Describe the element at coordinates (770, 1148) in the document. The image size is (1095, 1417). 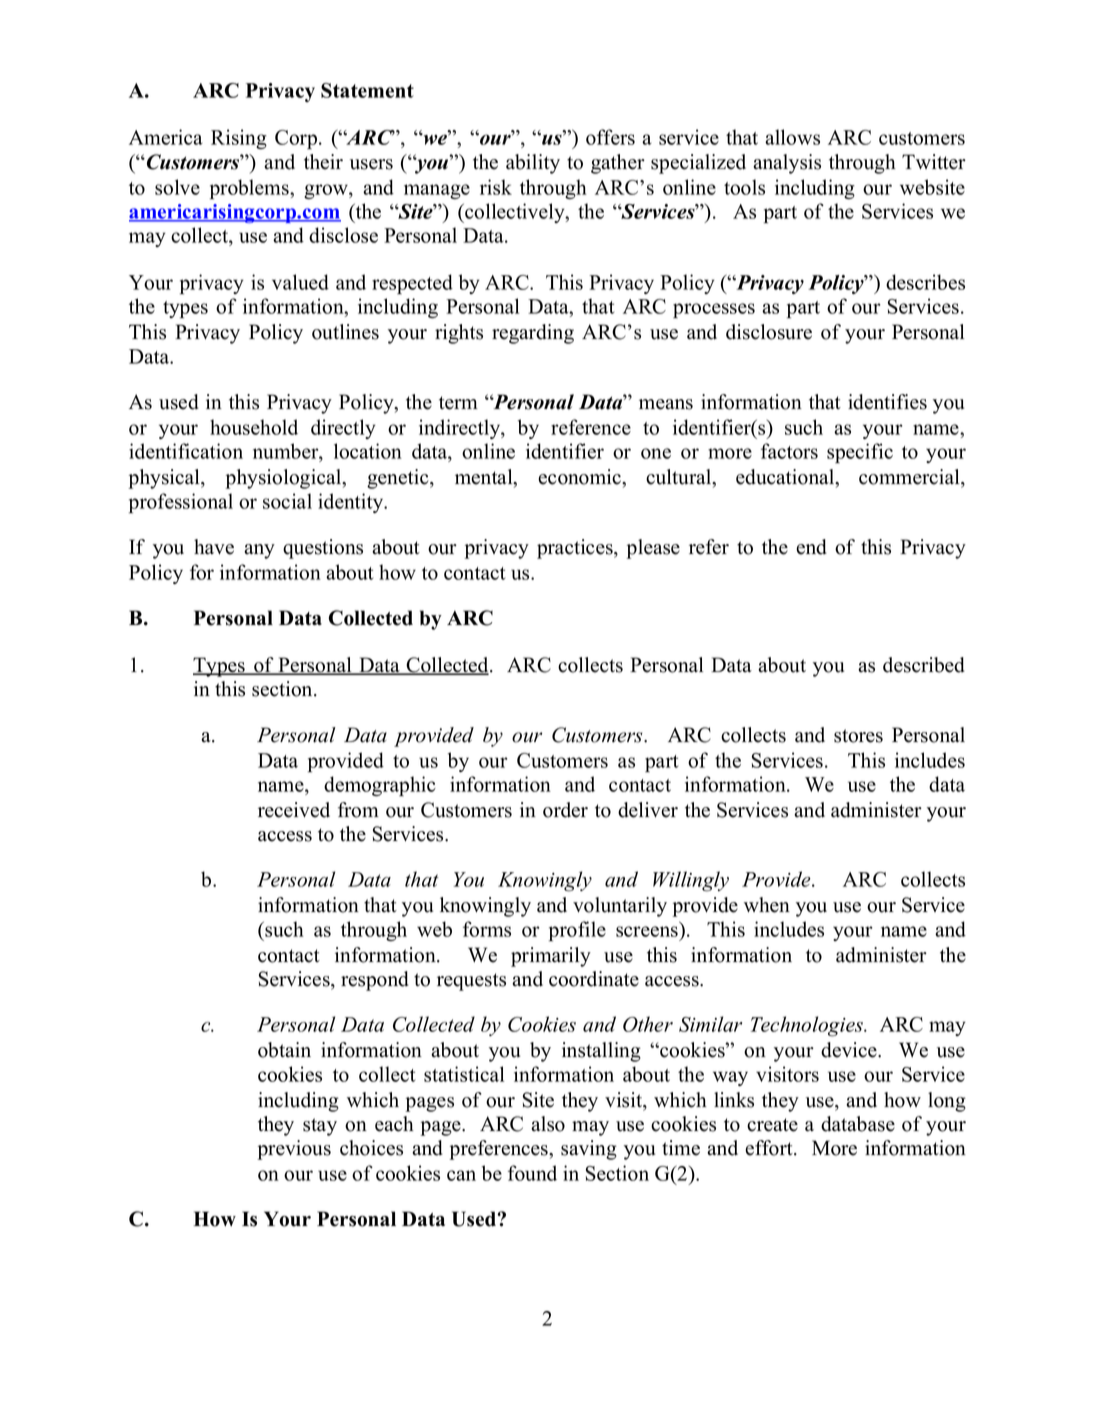
I see `effort` at that location.
